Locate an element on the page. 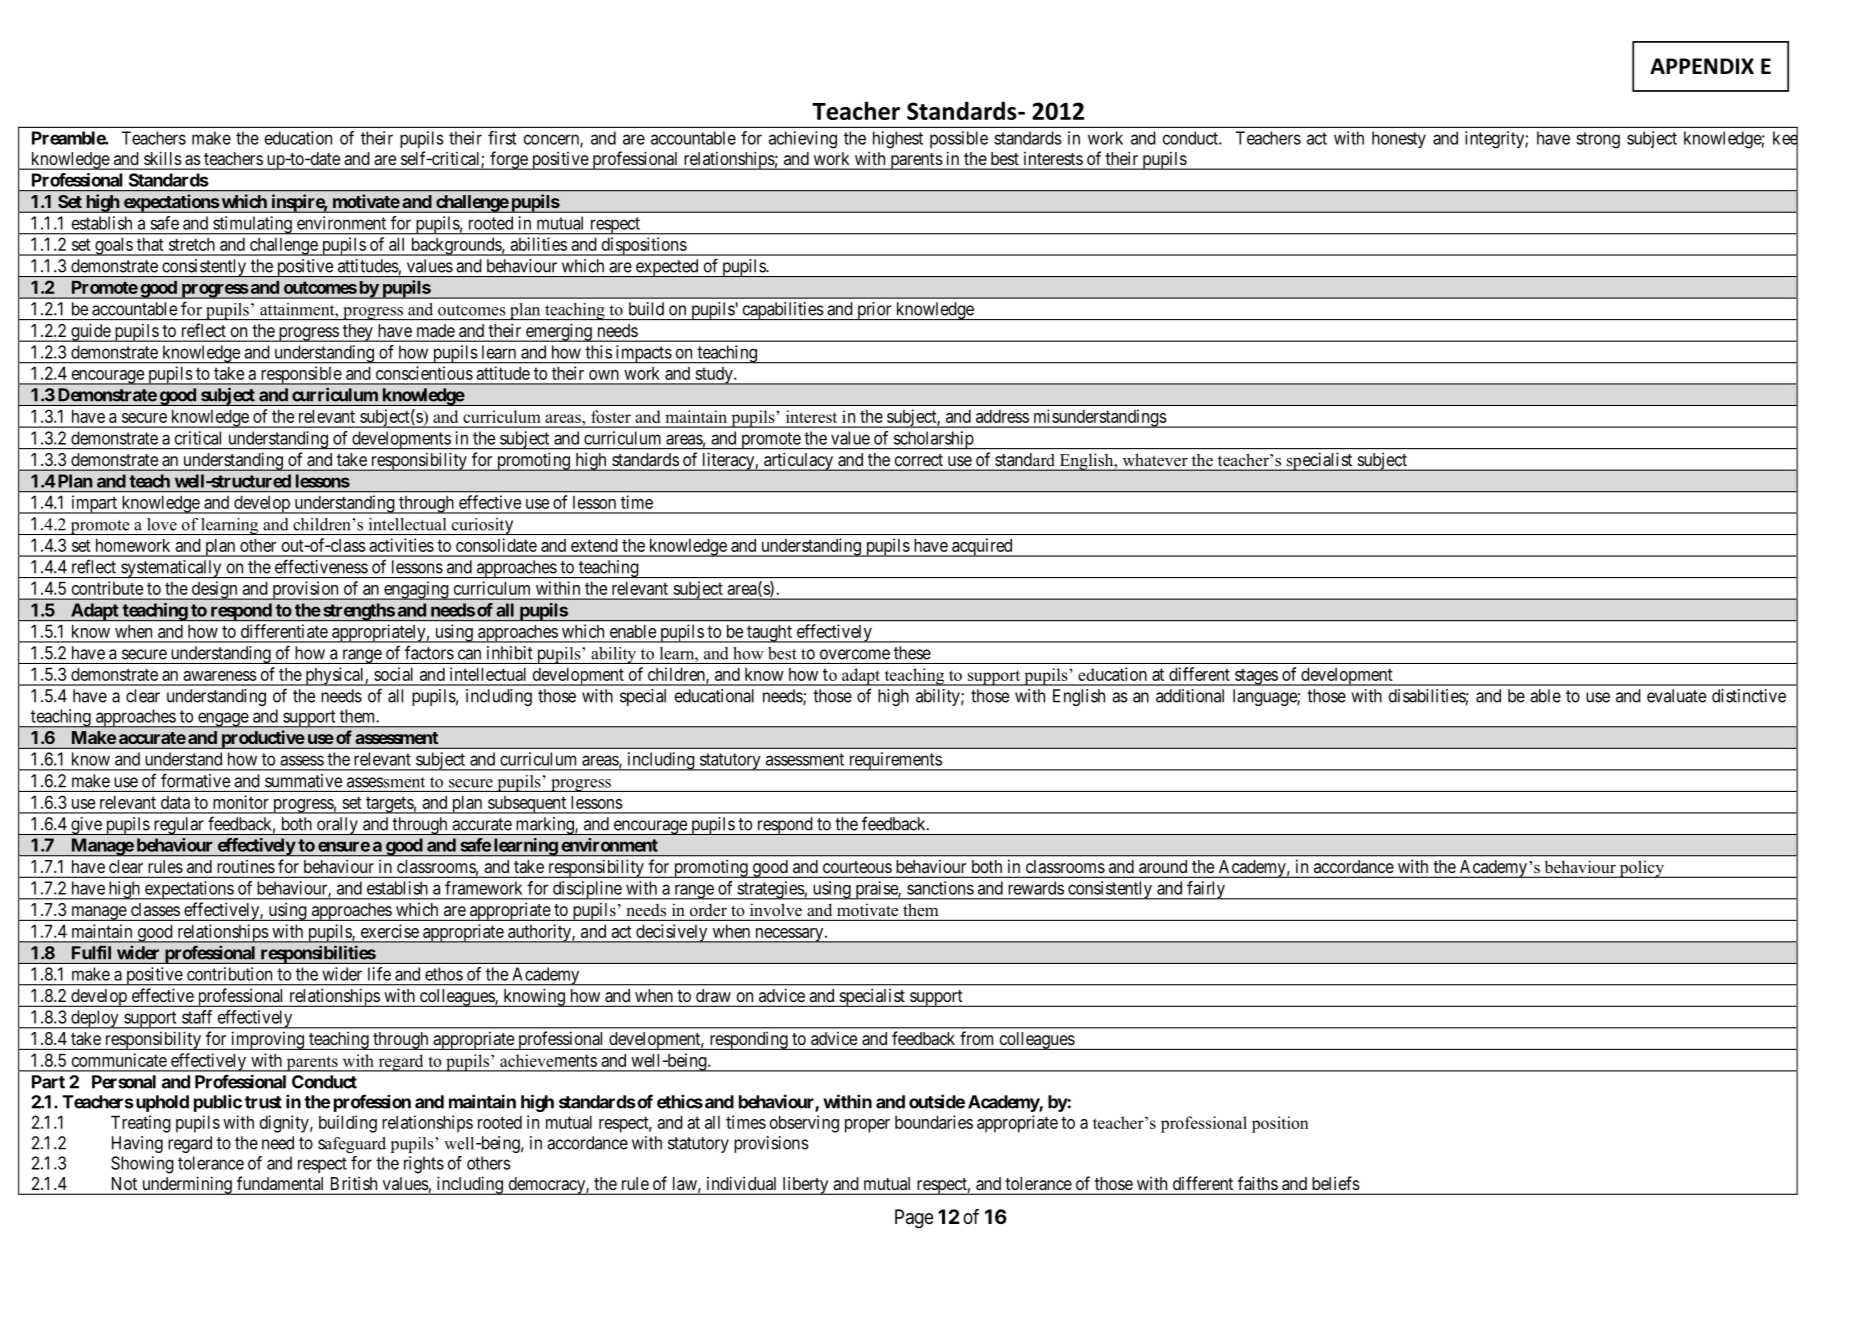 The width and height of the page is (1865, 1319). possible is located at coordinates (959, 139).
